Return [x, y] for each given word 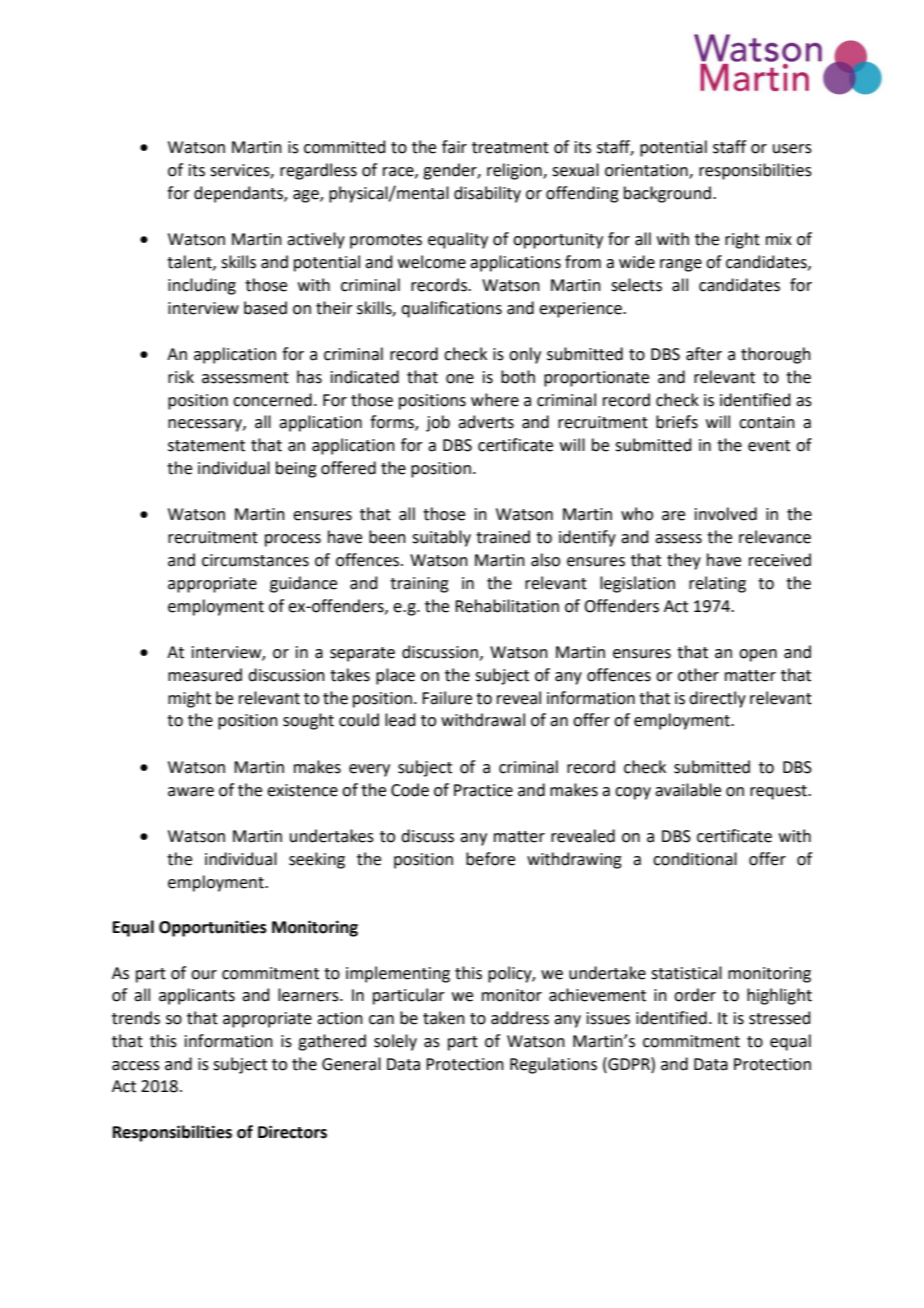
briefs [677, 422]
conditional [695, 859]
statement [206, 446]
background [667, 194]
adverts [486, 422]
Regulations [553, 1065]
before [490, 859]
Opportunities [213, 928]
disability [487, 194]
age [307, 196]
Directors [292, 1132]
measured [205, 675]
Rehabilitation [507, 606]
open [758, 655]
